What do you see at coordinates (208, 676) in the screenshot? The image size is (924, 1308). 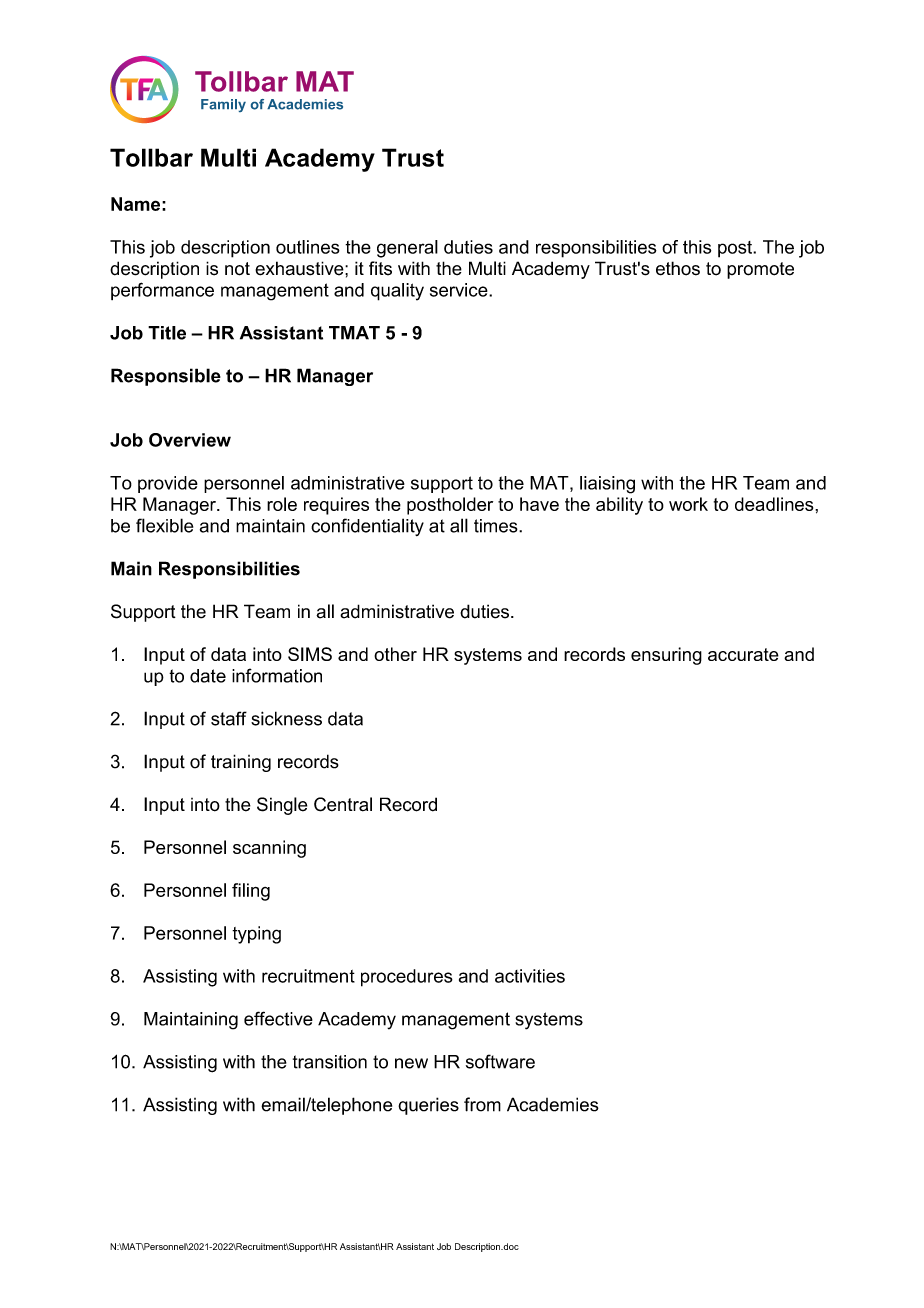 I see `date` at bounding box center [208, 676].
